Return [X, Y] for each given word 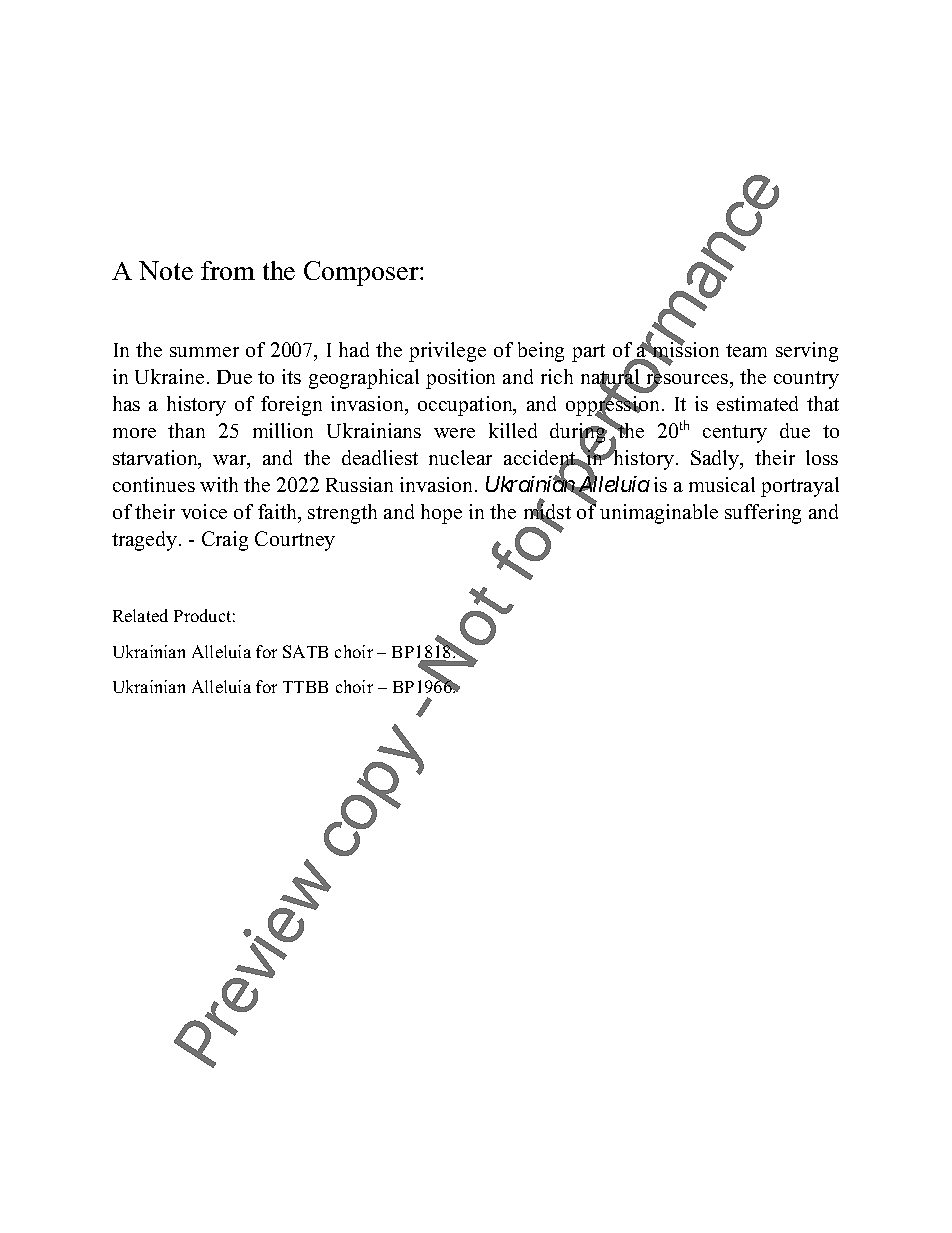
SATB [305, 651]
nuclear [460, 457]
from [228, 270]
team [746, 350]
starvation [156, 459]
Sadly [716, 460]
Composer [362, 273]
